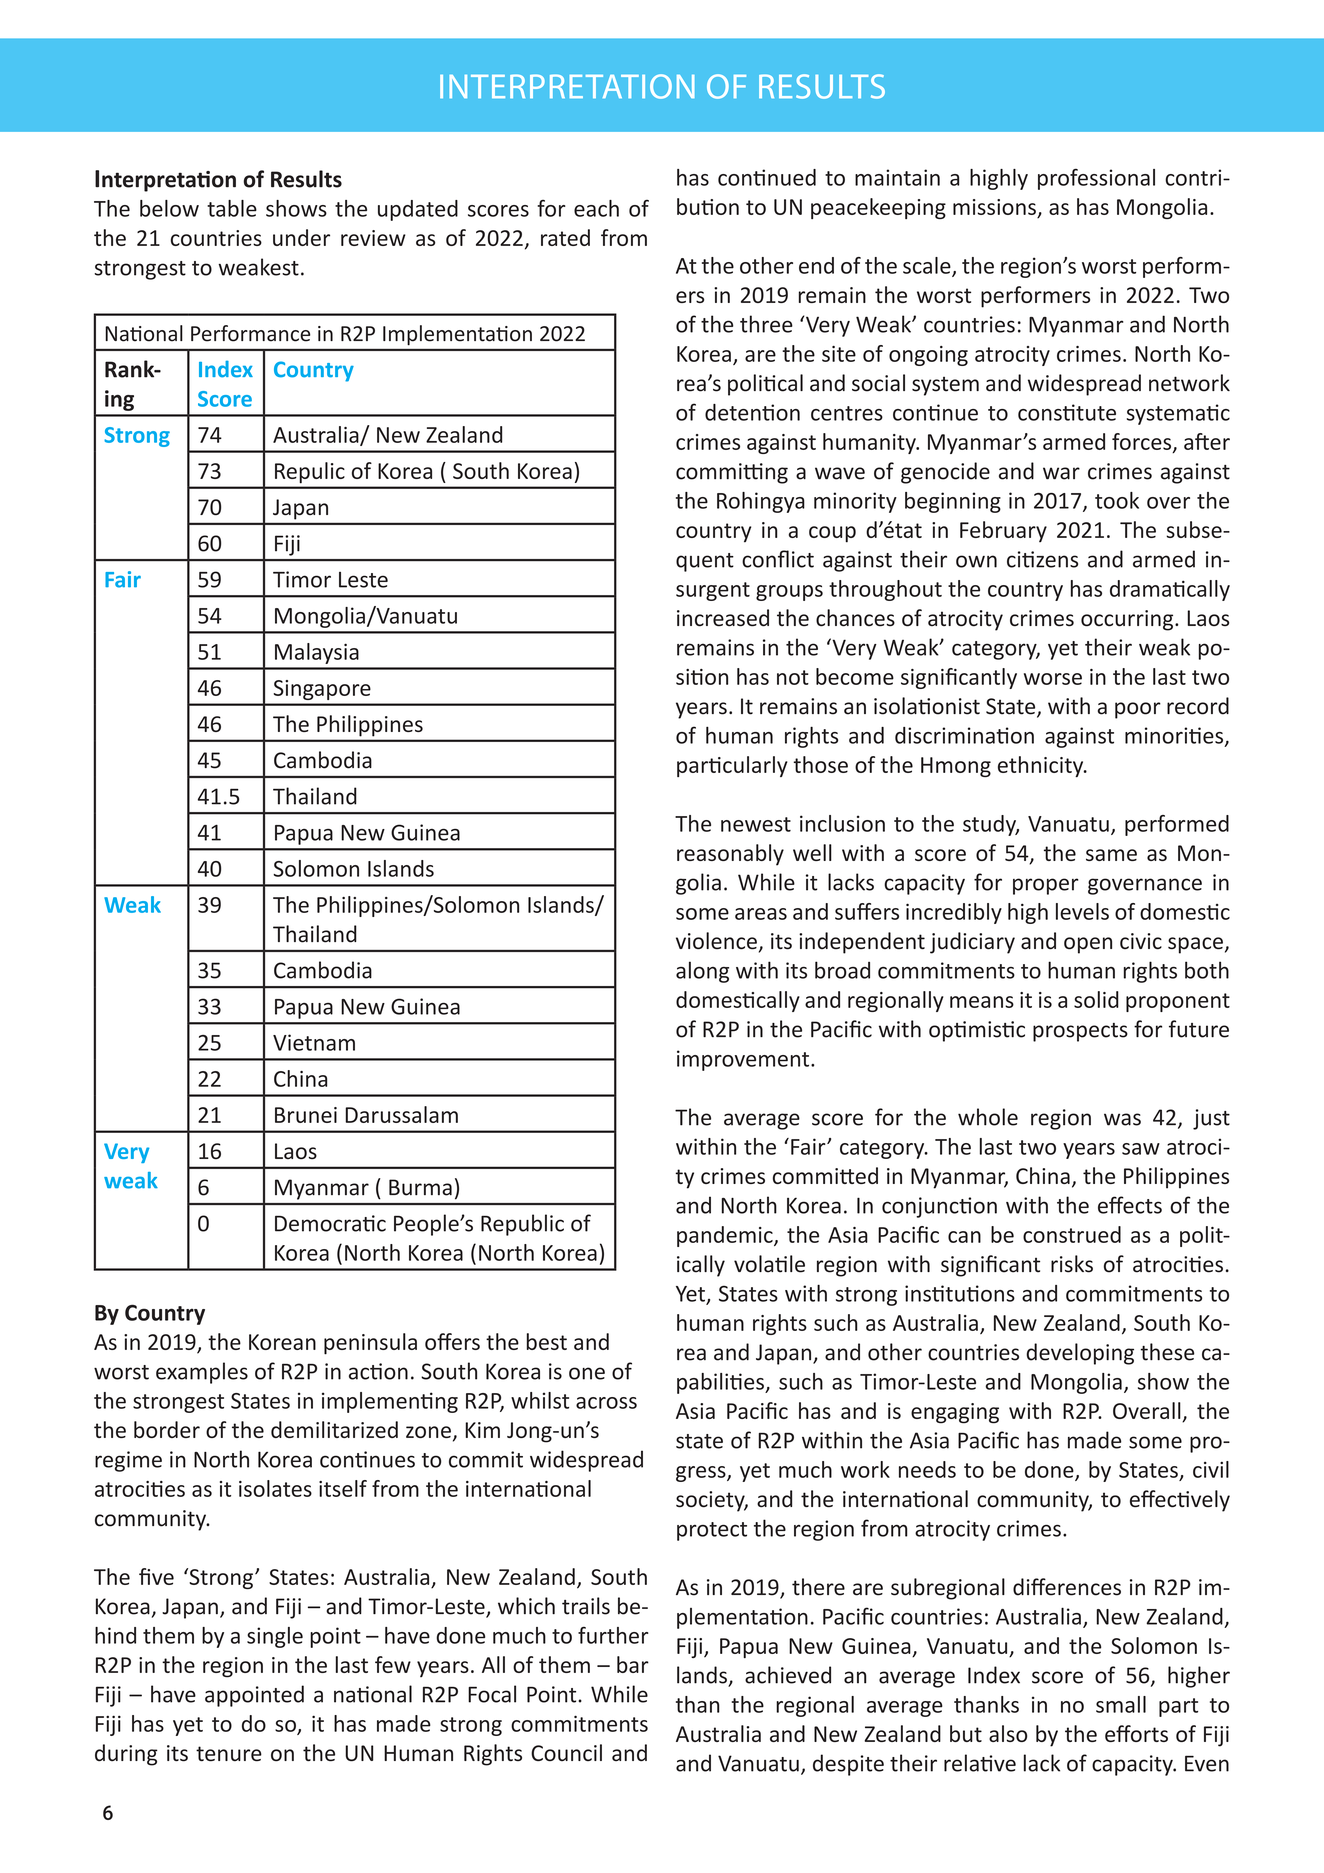 This screenshot has height=1873, width=1324. Describe the element at coordinates (1138, 710) in the screenshot. I see `poor` at that location.
